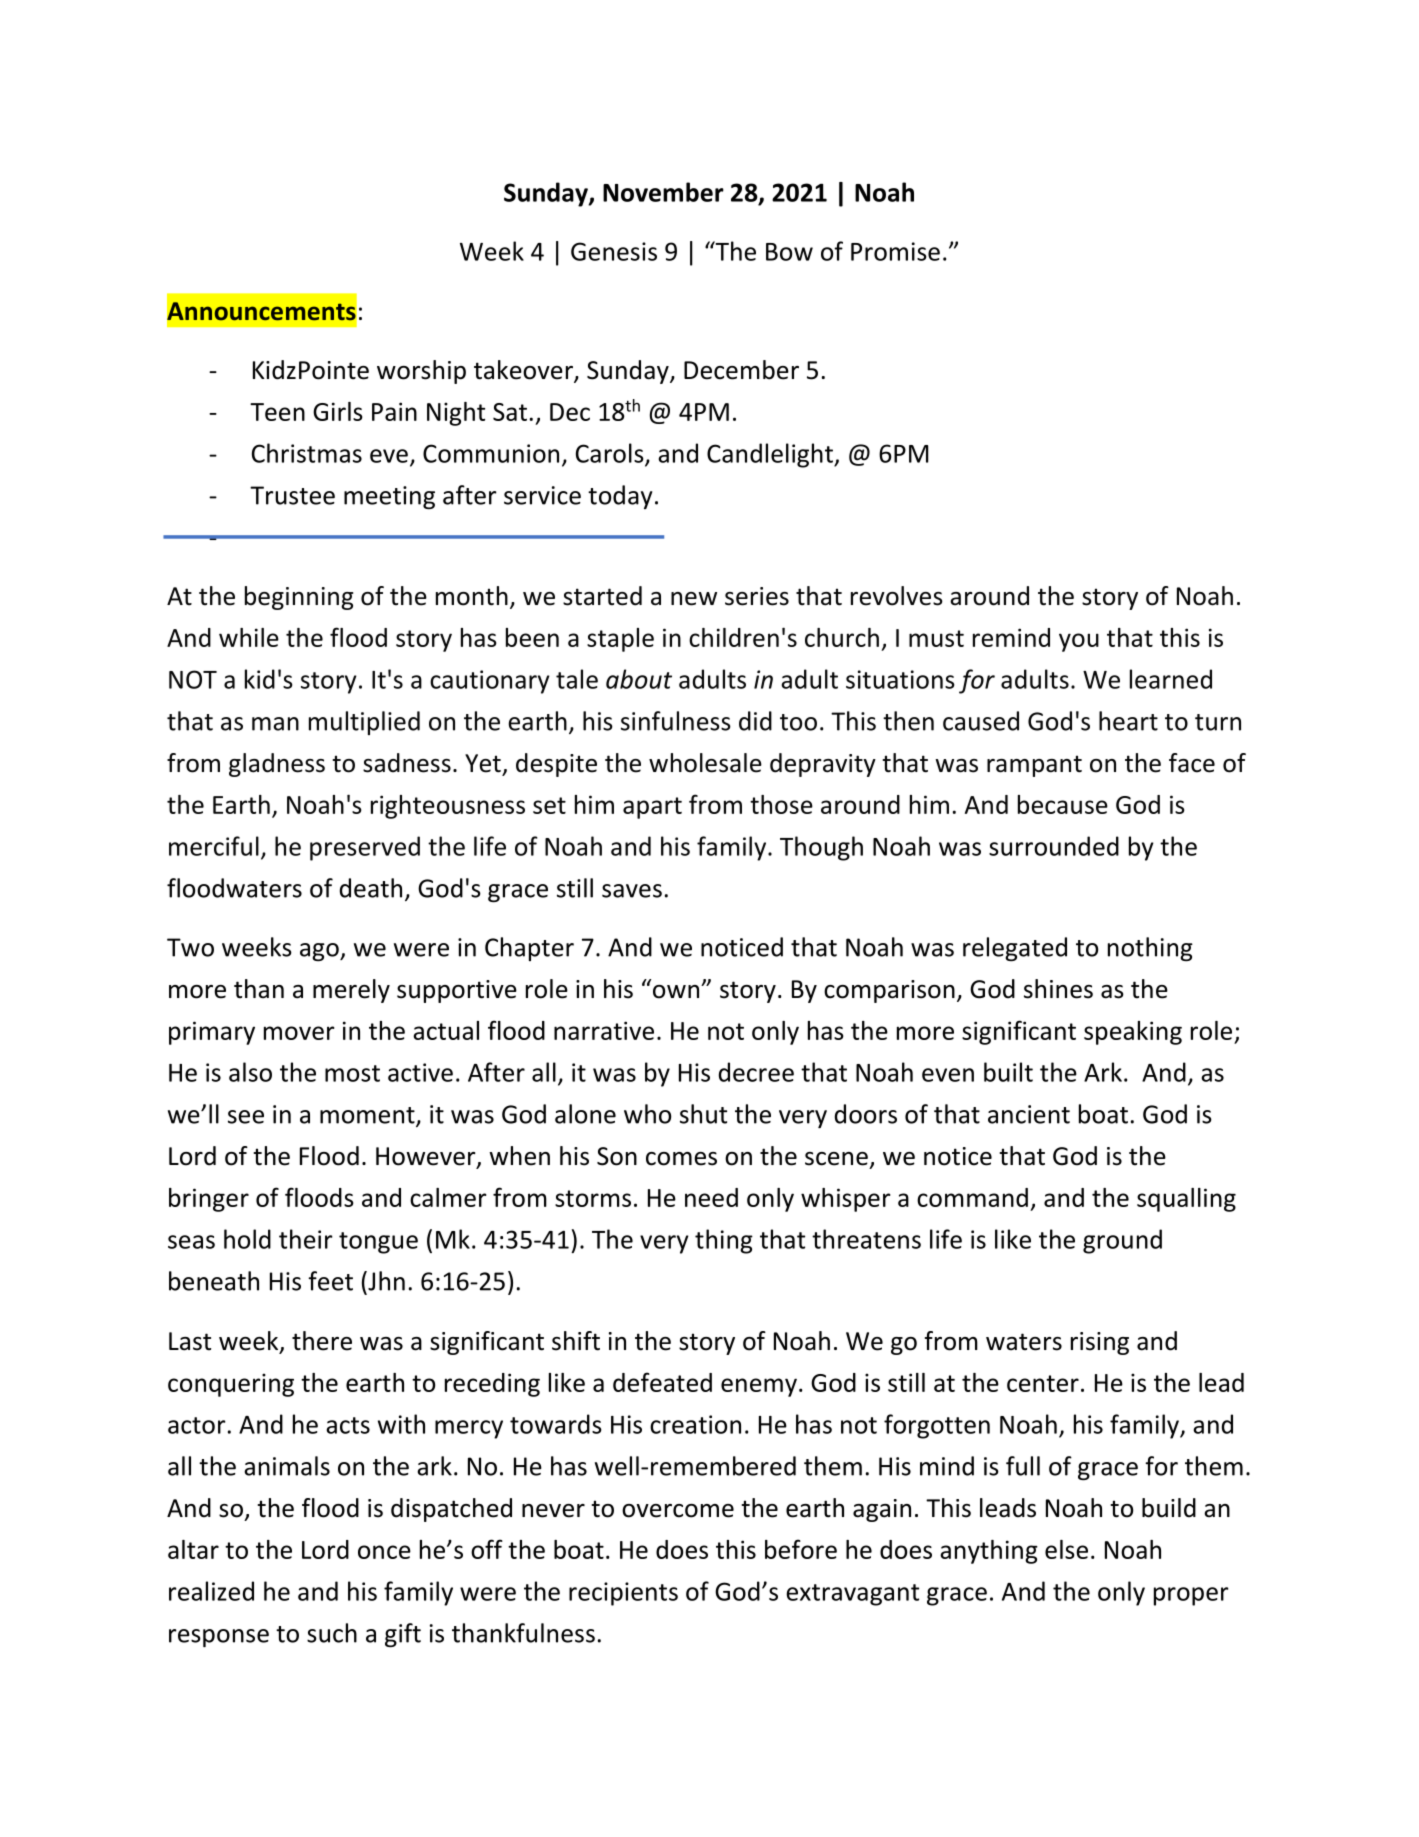 The height and width of the document is (1837, 1419). Describe the element at coordinates (332, 1633) in the document. I see `such` at that location.
